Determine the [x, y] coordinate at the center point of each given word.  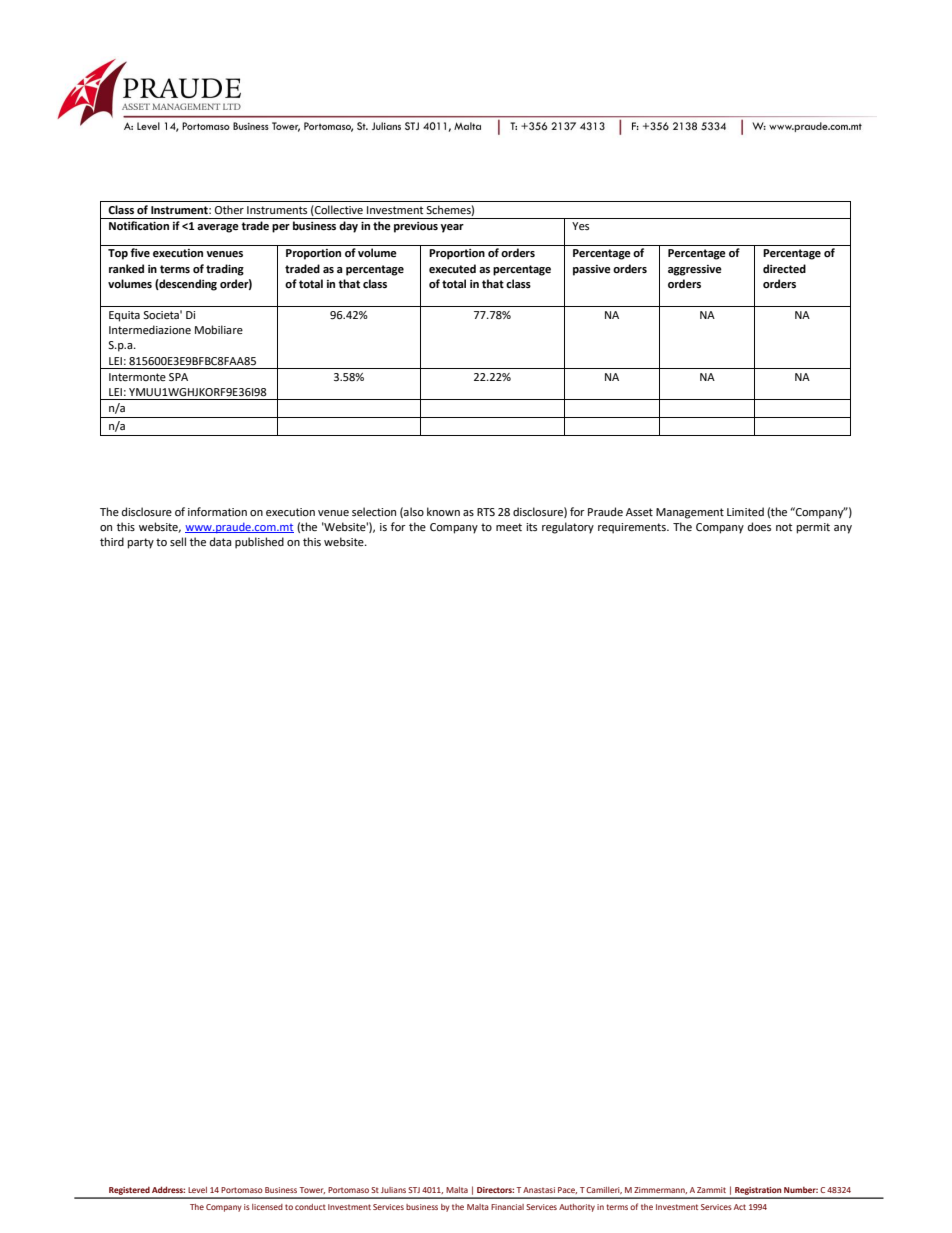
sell [178, 542]
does [759, 527]
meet [509, 527]
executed [452, 269]
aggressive [695, 270]
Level [197, 1190]
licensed [267, 1207]
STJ [414, 1190]
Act [740, 1207]
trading [225, 270]
